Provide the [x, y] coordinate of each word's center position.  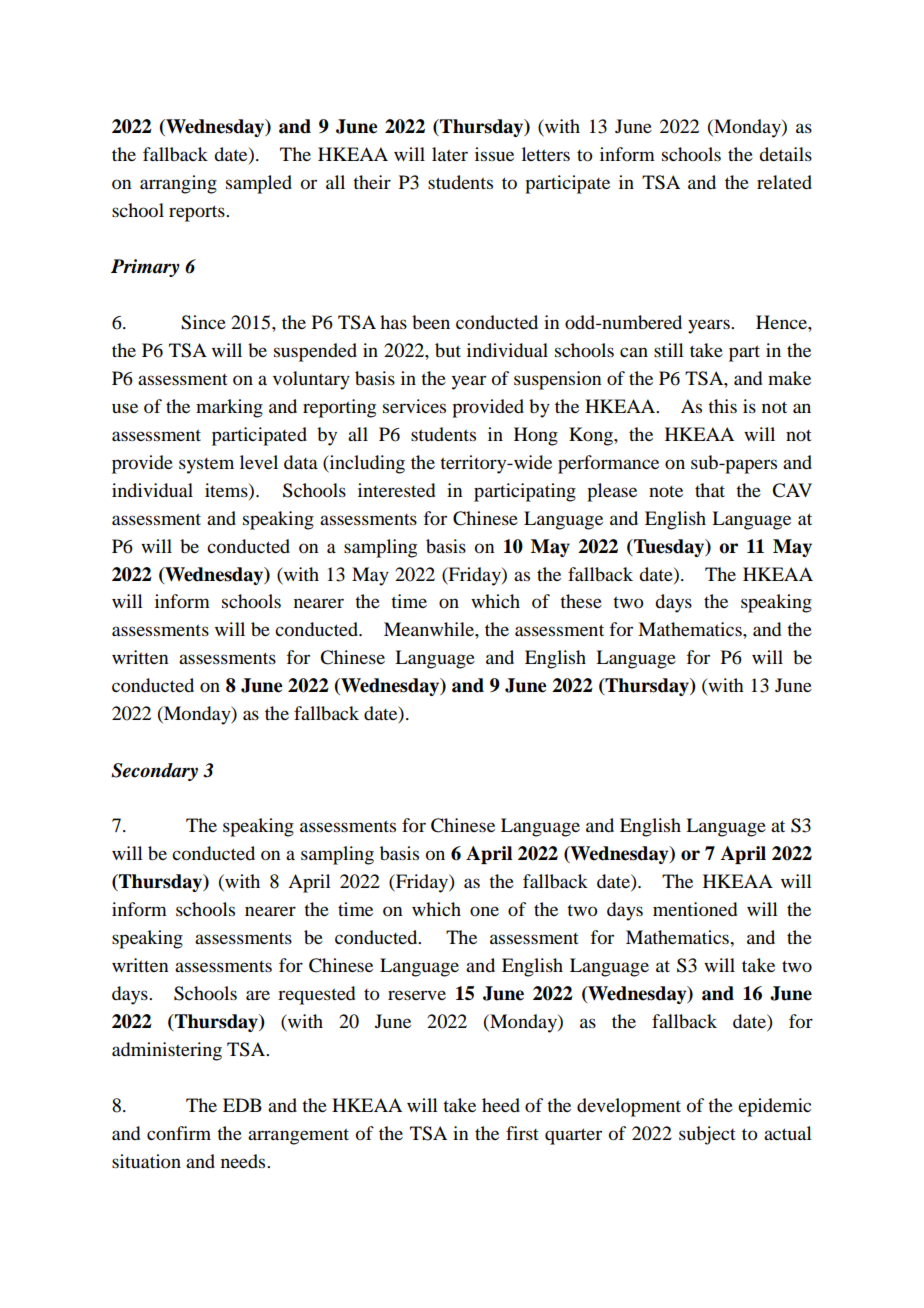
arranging [178, 184]
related [784, 182]
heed [501, 1105]
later [450, 154]
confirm [179, 1133]
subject [707, 1135]
